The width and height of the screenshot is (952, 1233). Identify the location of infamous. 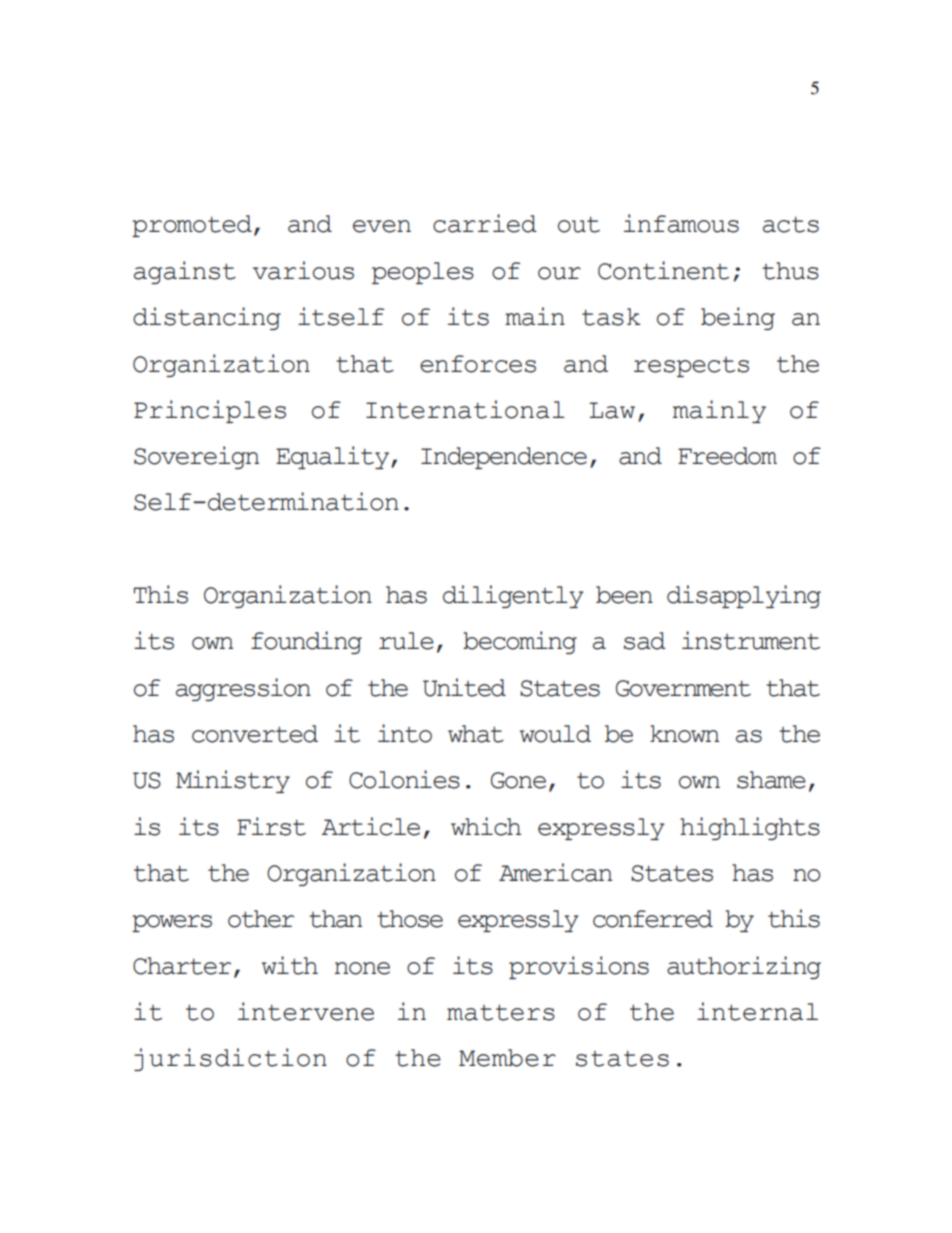
(681, 223).
